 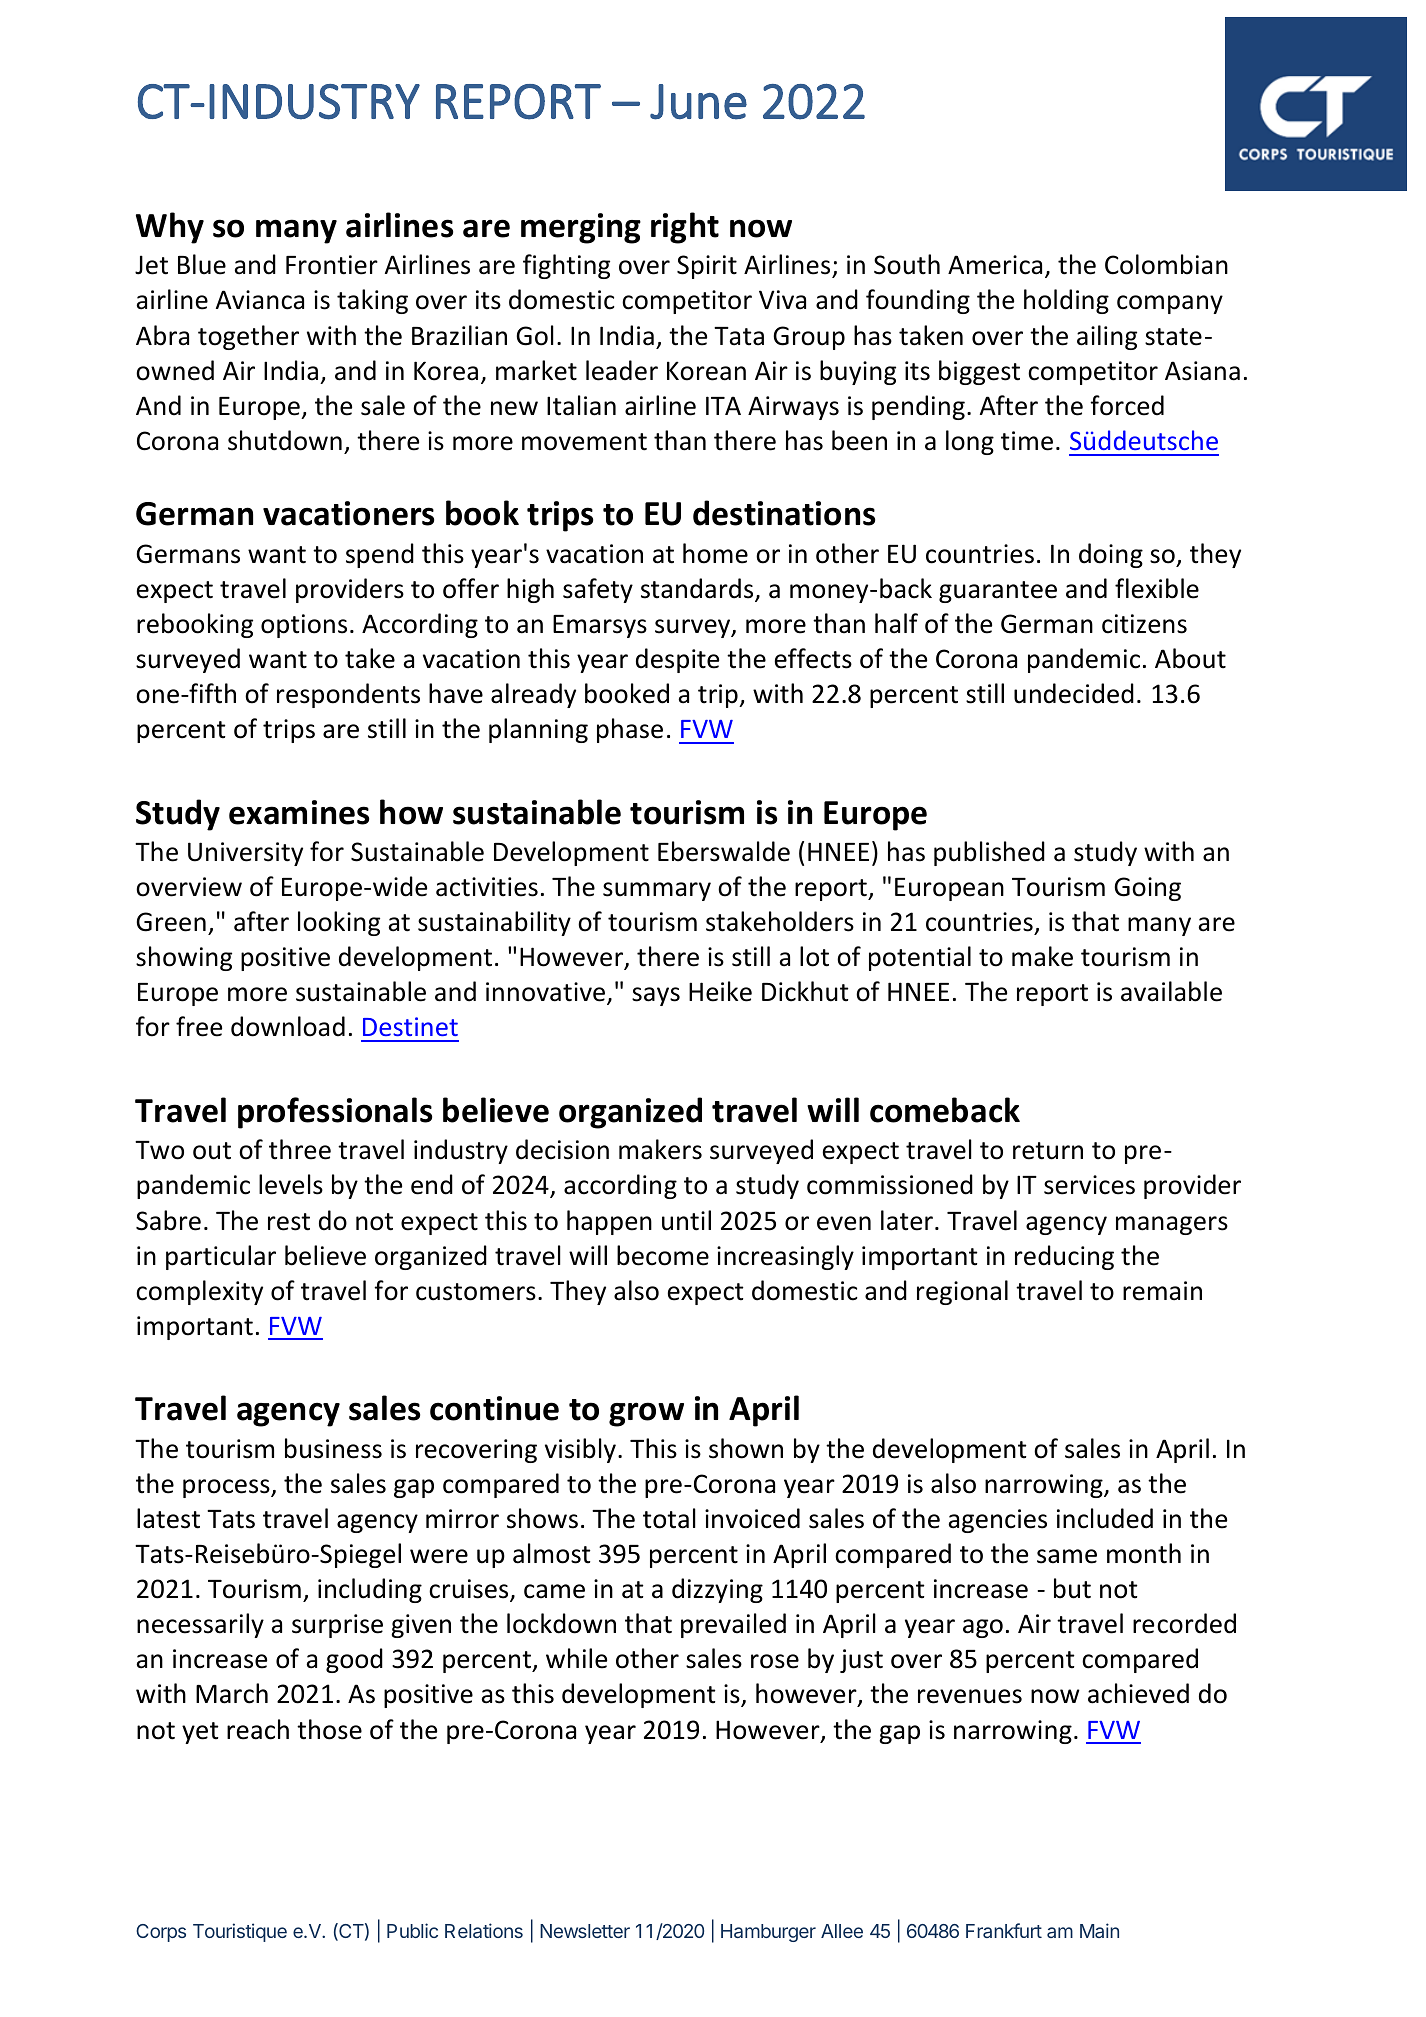 I want to click on University, so click(x=245, y=854).
